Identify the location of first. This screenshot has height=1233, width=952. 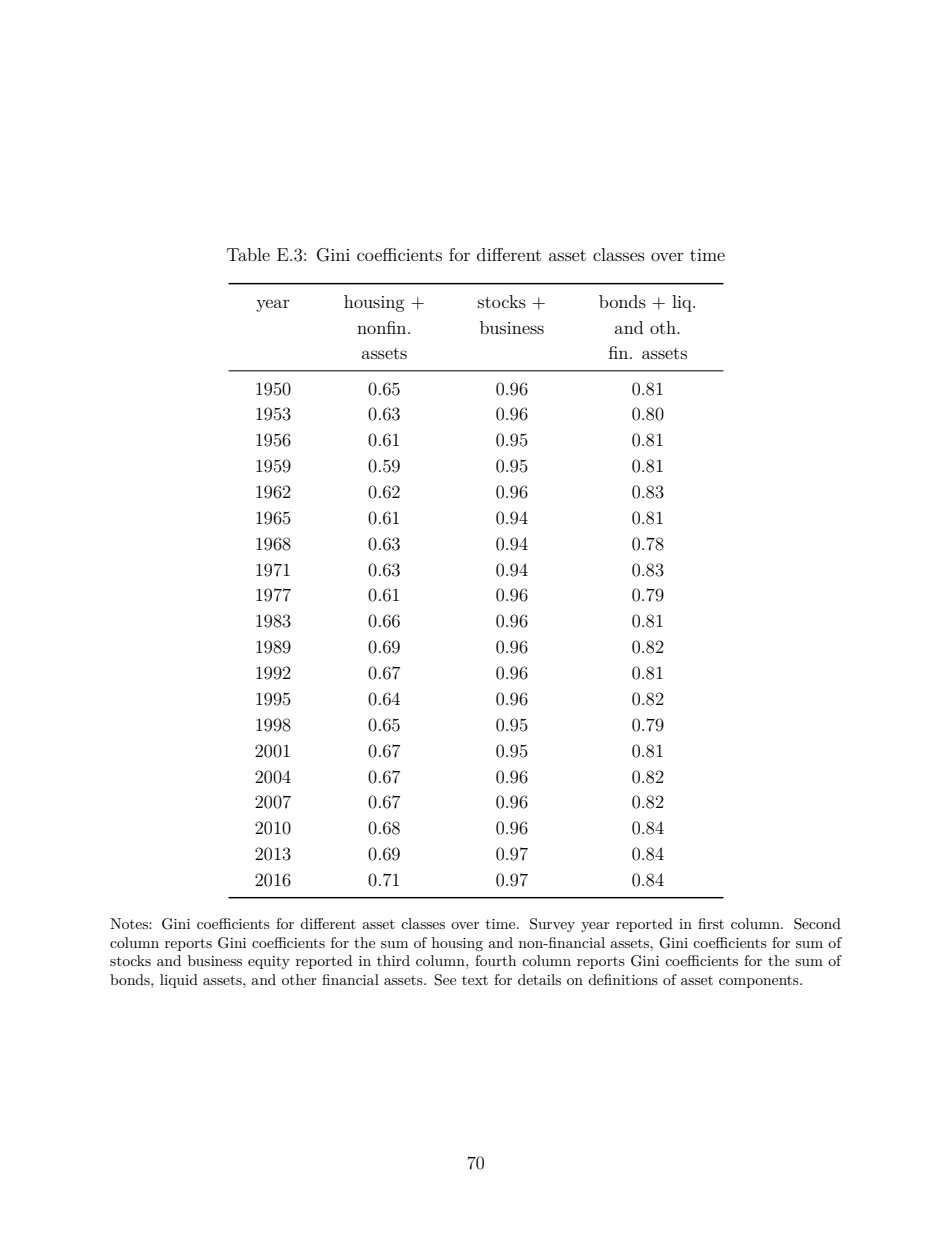
(711, 923).
